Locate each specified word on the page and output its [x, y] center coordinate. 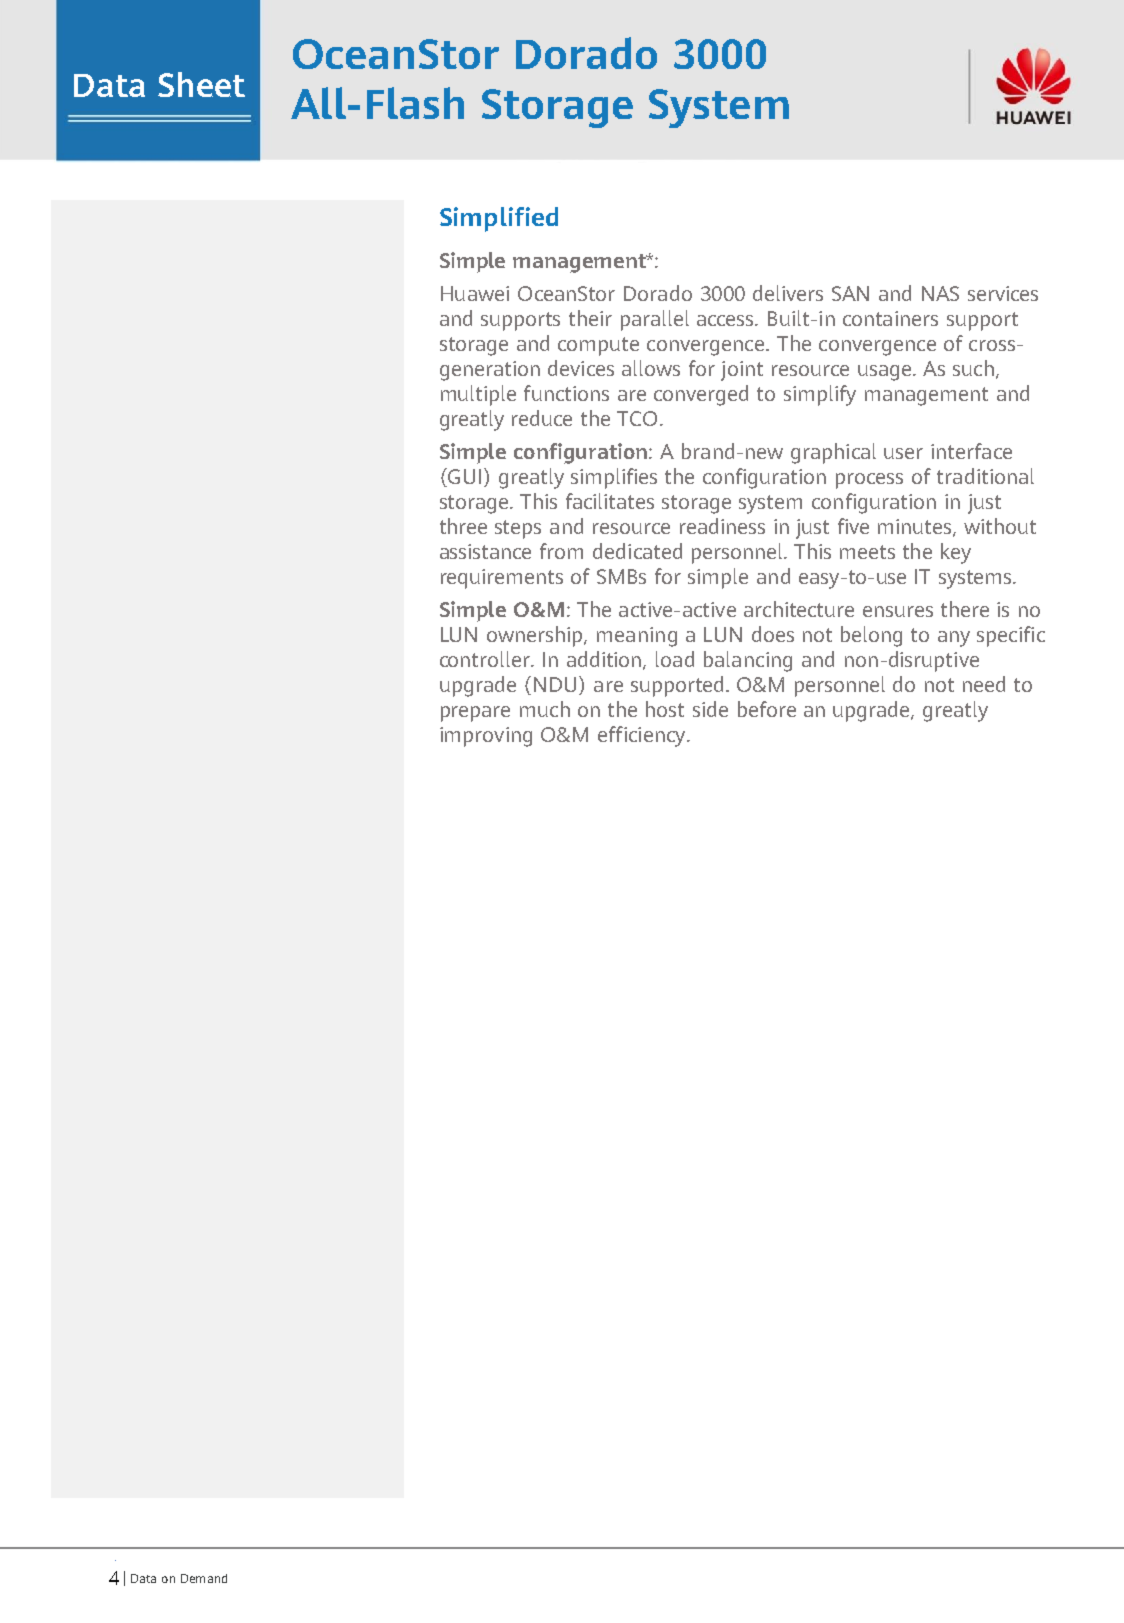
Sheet [201, 84]
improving [486, 737]
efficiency [643, 736]
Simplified [499, 219]
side [710, 709]
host [665, 709]
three [463, 526]
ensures [898, 611]
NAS [940, 293]
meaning [637, 637]
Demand [204, 1578]
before [767, 709]
